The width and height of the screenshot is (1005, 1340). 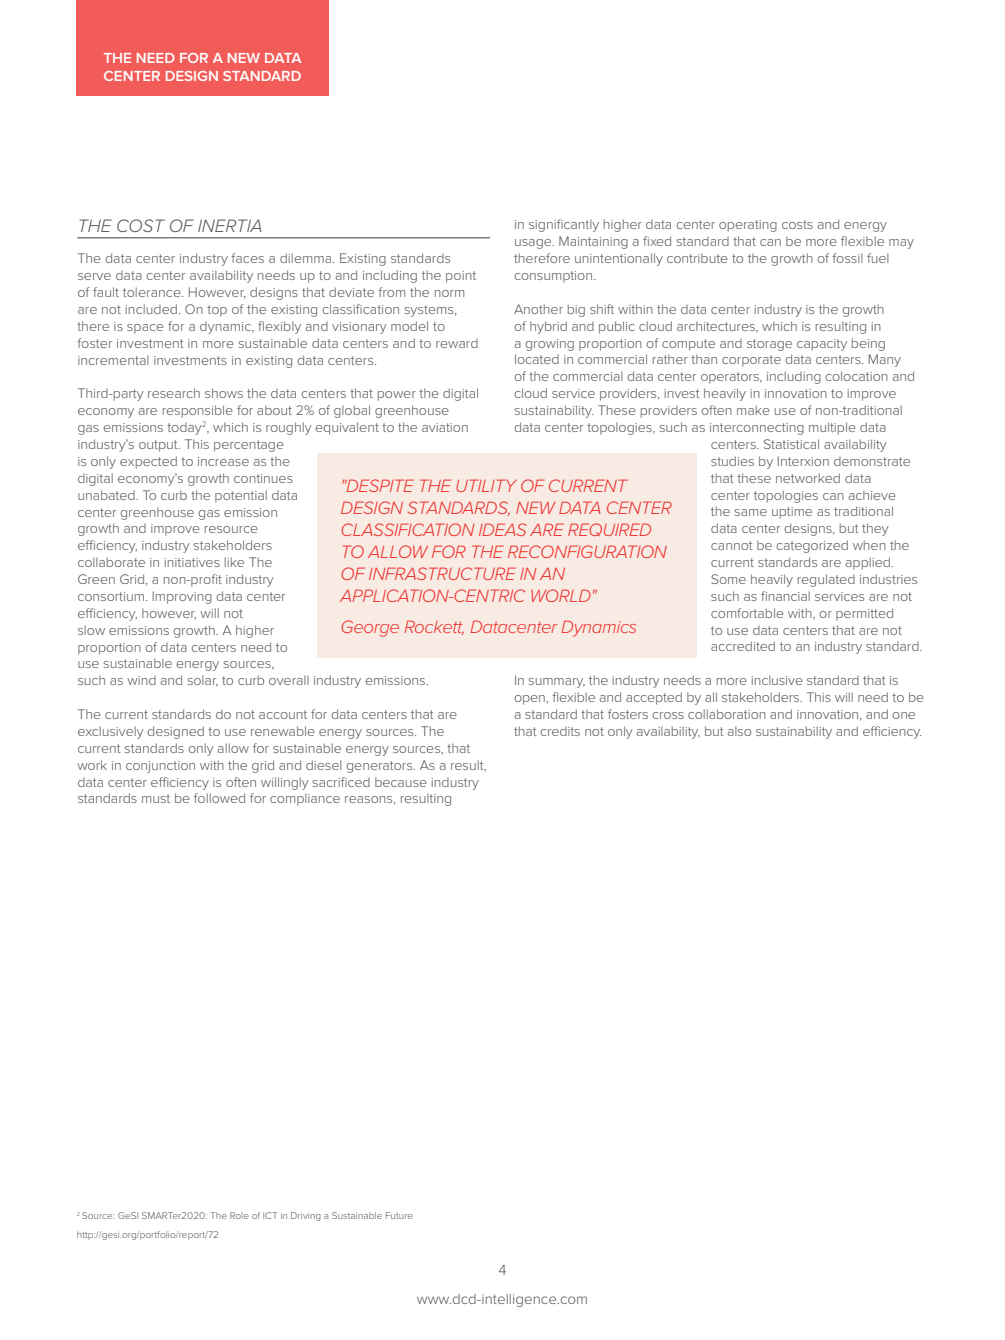 I want to click on open, so click(x=530, y=700).
